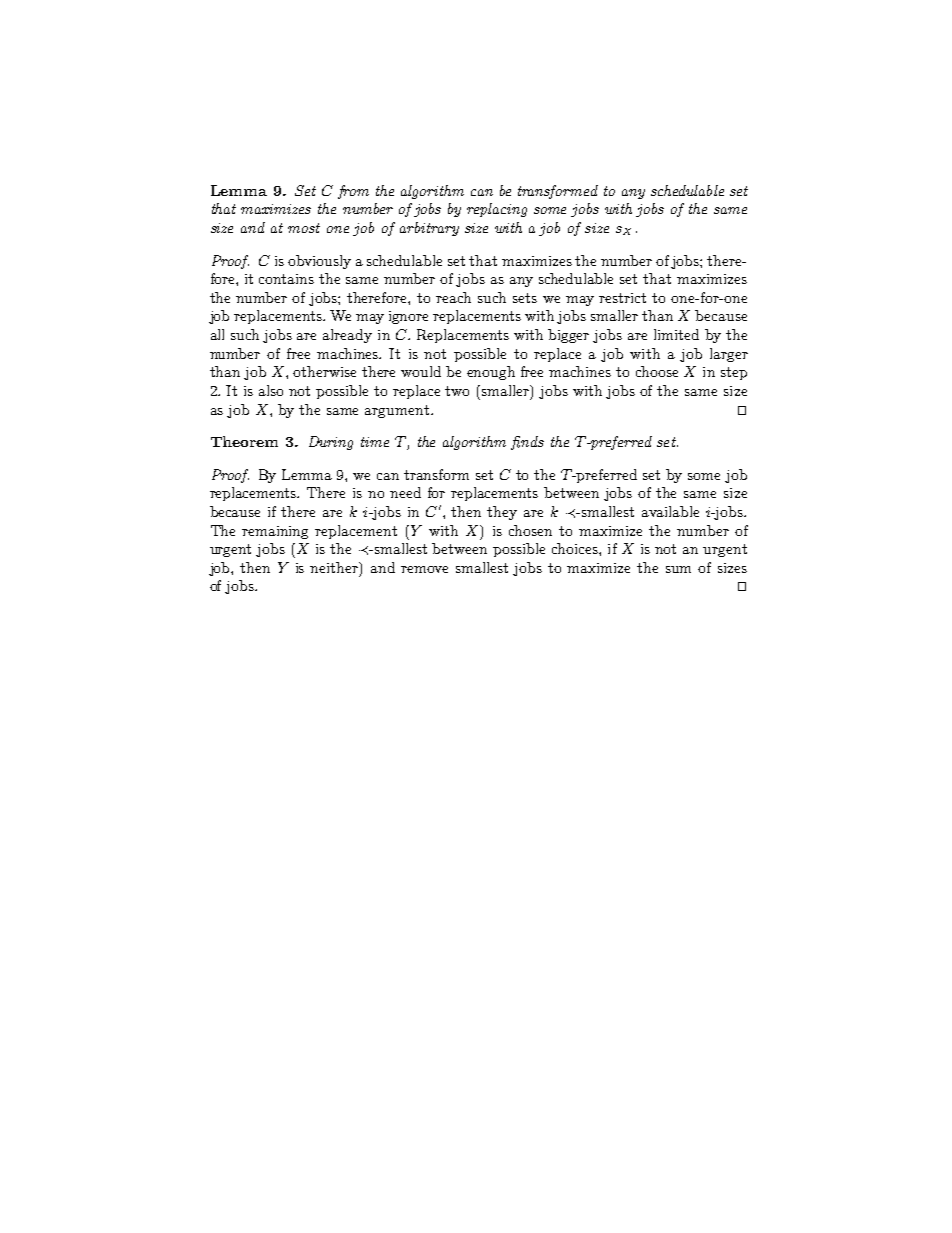 Image resolution: width=952 pixels, height=1233 pixels. Describe the element at coordinates (353, 192) in the page. I see `from` at that location.
